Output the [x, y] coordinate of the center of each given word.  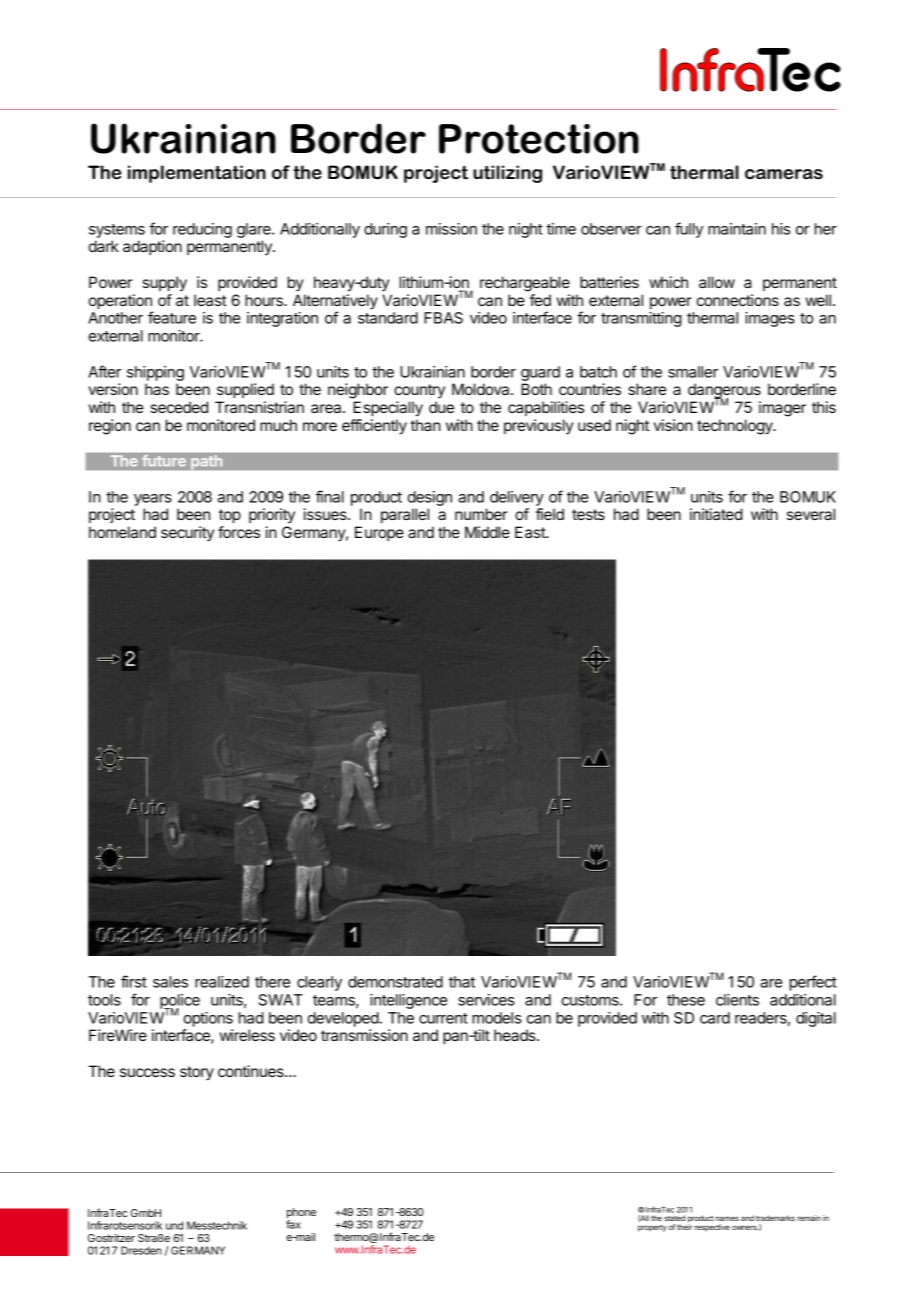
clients [737, 1000]
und [174, 1225]
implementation [197, 174]
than [425, 425]
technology [736, 427]
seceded [179, 407]
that [462, 982]
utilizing [507, 174]
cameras [784, 174]
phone [301, 1214]
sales [170, 982]
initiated [716, 514]
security [187, 534]
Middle [487, 532]
